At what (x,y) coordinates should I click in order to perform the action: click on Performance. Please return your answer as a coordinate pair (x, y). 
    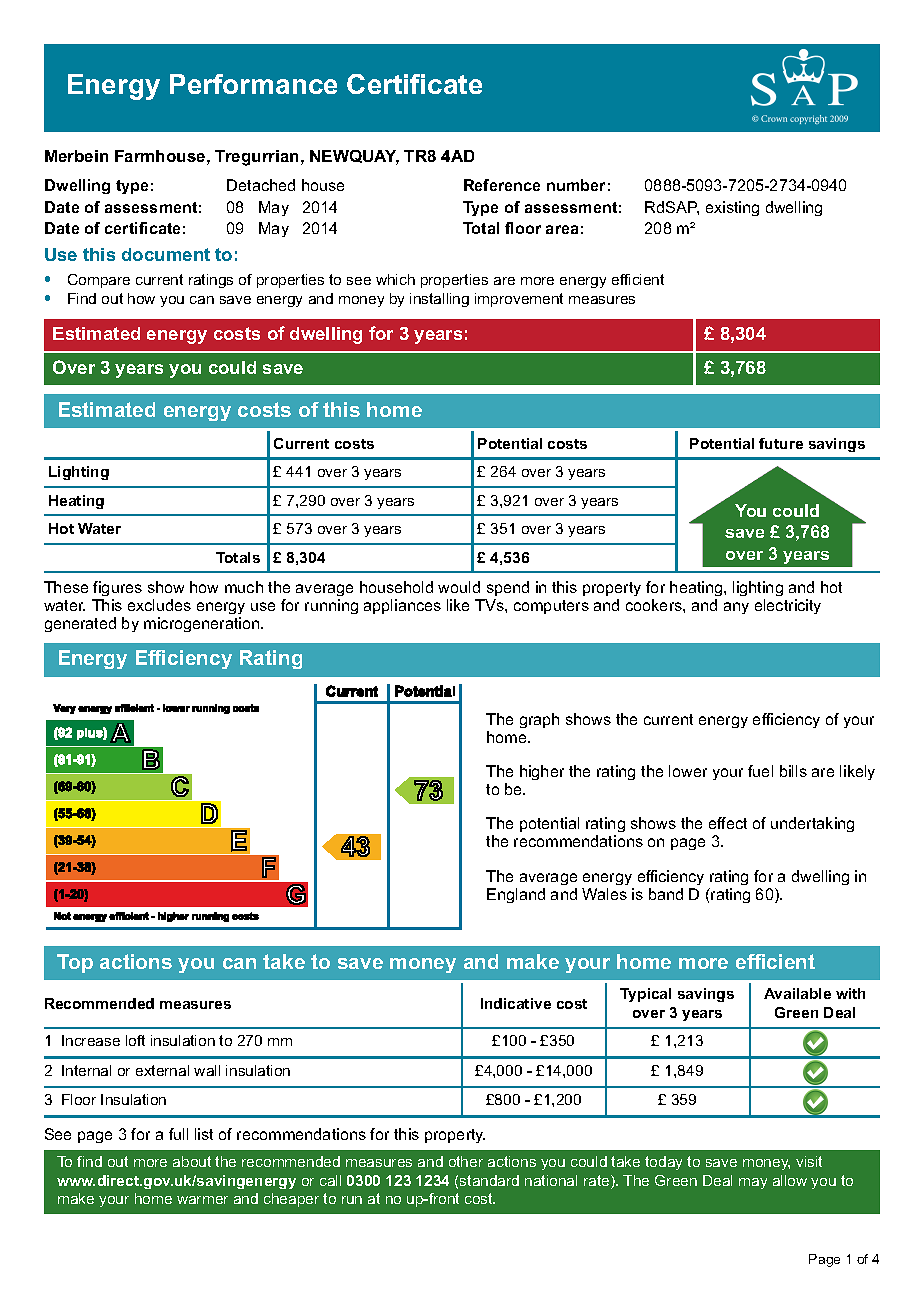
    Looking at the image, I should click on (253, 84).
